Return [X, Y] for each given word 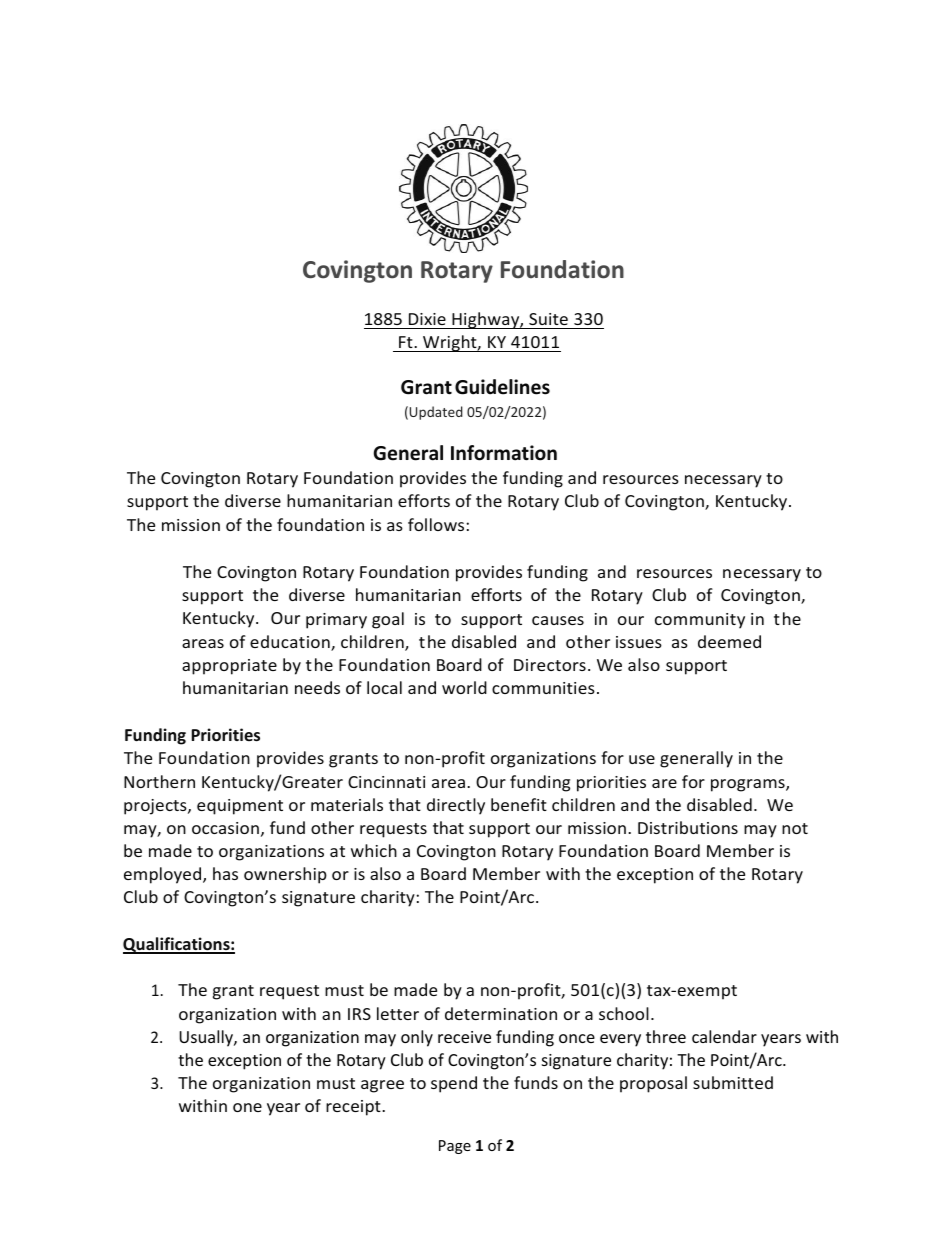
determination [501, 1013]
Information [504, 453]
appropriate [229, 667]
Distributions [688, 827]
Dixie [427, 319]
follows [437, 524]
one [247, 1107]
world [464, 687]
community [700, 621]
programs [749, 785]
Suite [548, 319]
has [225, 873]
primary [336, 621]
